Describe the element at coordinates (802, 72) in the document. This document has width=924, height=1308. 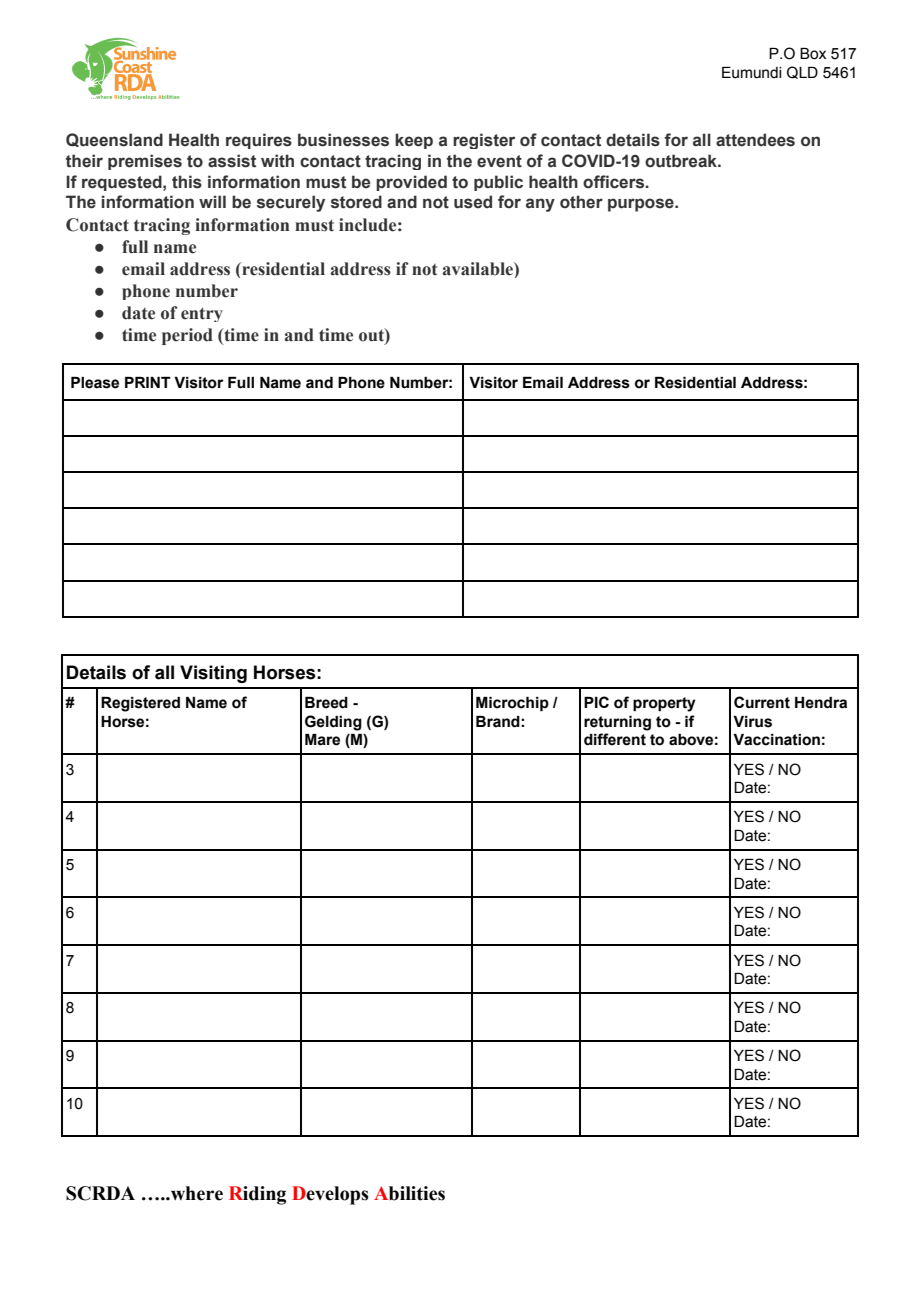
I see `QLD` at that location.
